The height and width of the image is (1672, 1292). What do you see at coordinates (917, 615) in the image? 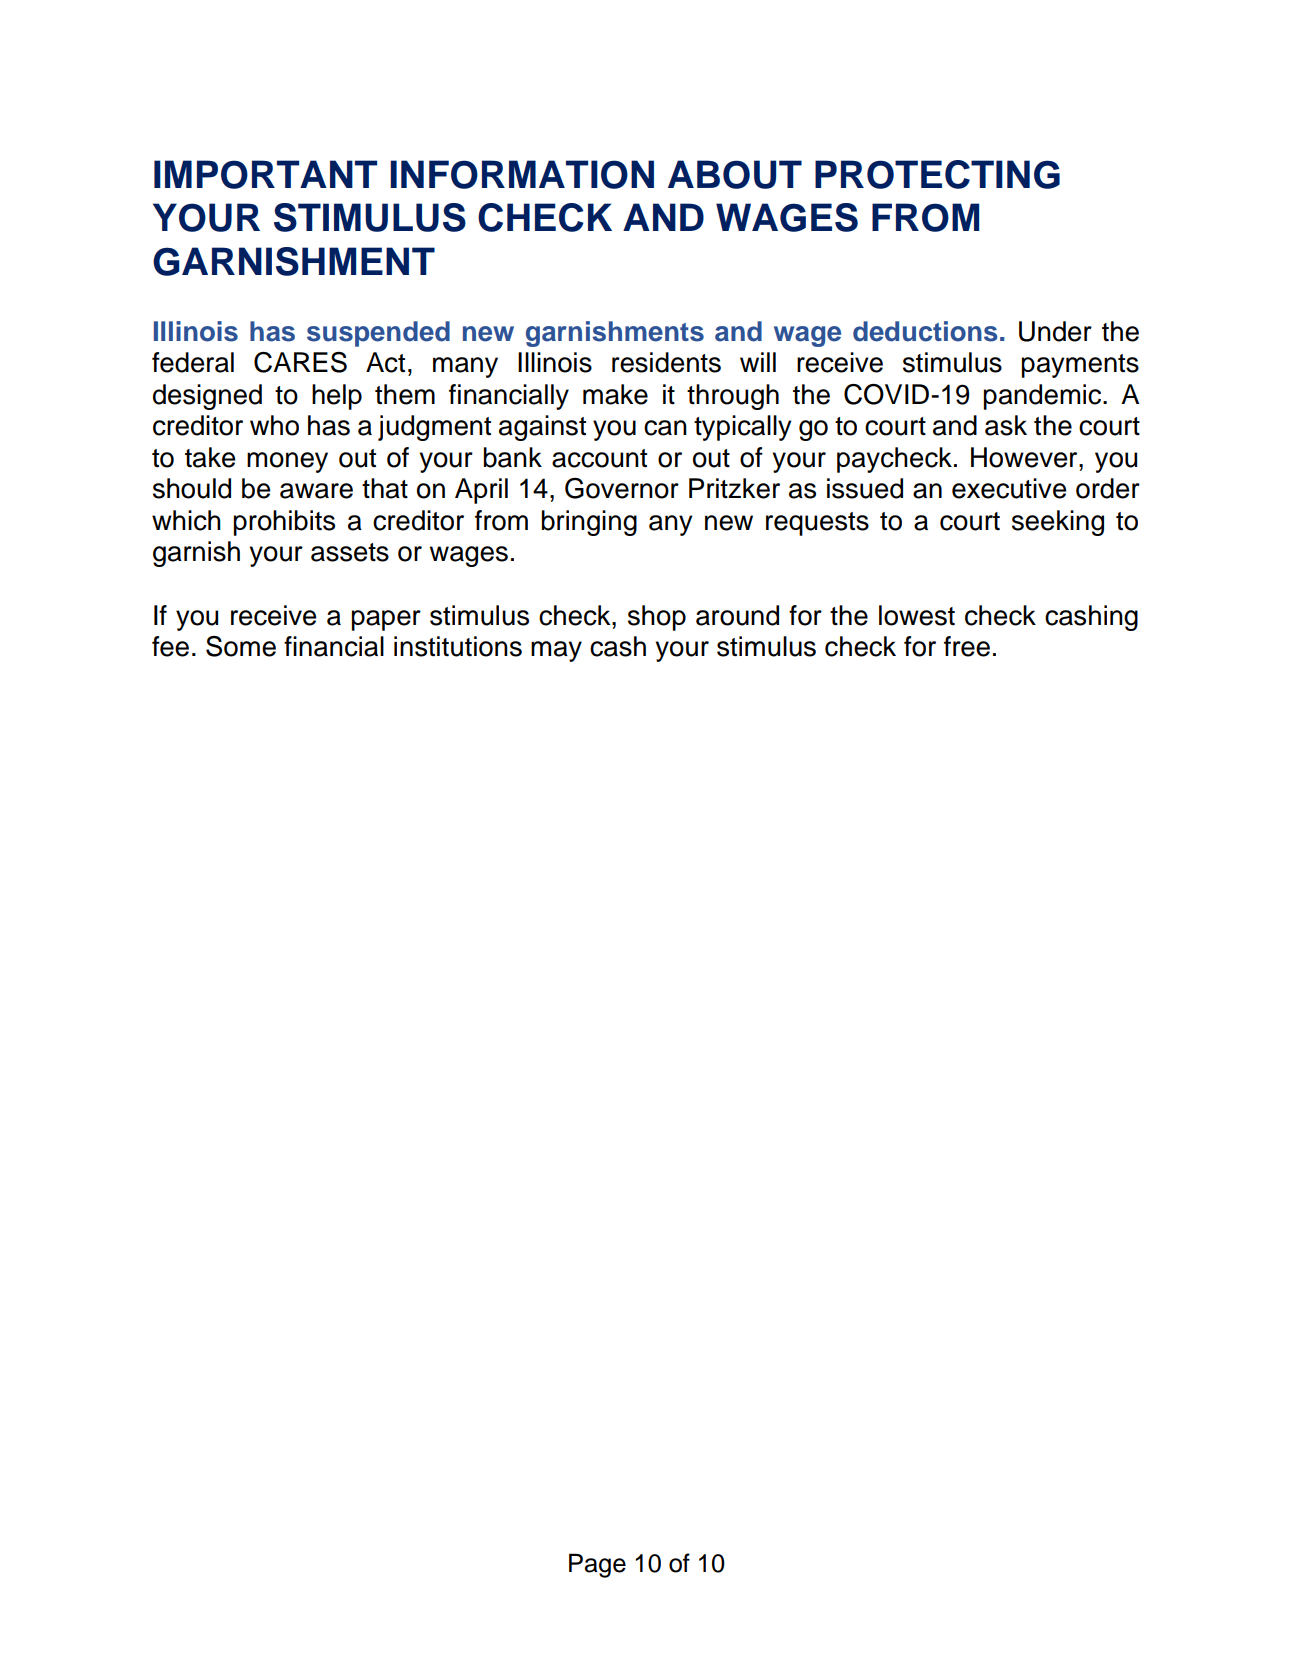
I see `lowest` at bounding box center [917, 615].
